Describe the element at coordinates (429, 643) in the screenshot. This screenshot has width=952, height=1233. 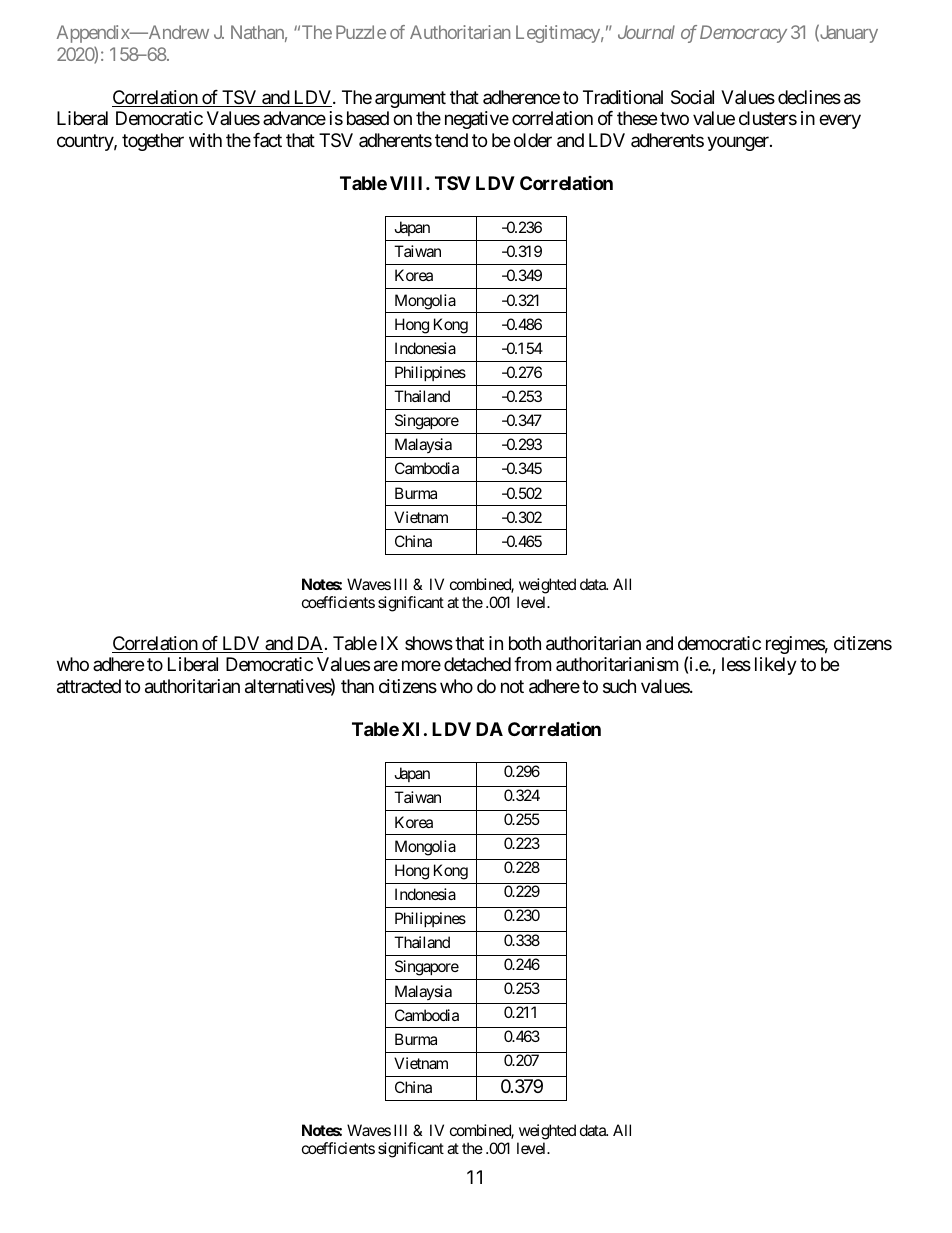
I see `shows` at that location.
